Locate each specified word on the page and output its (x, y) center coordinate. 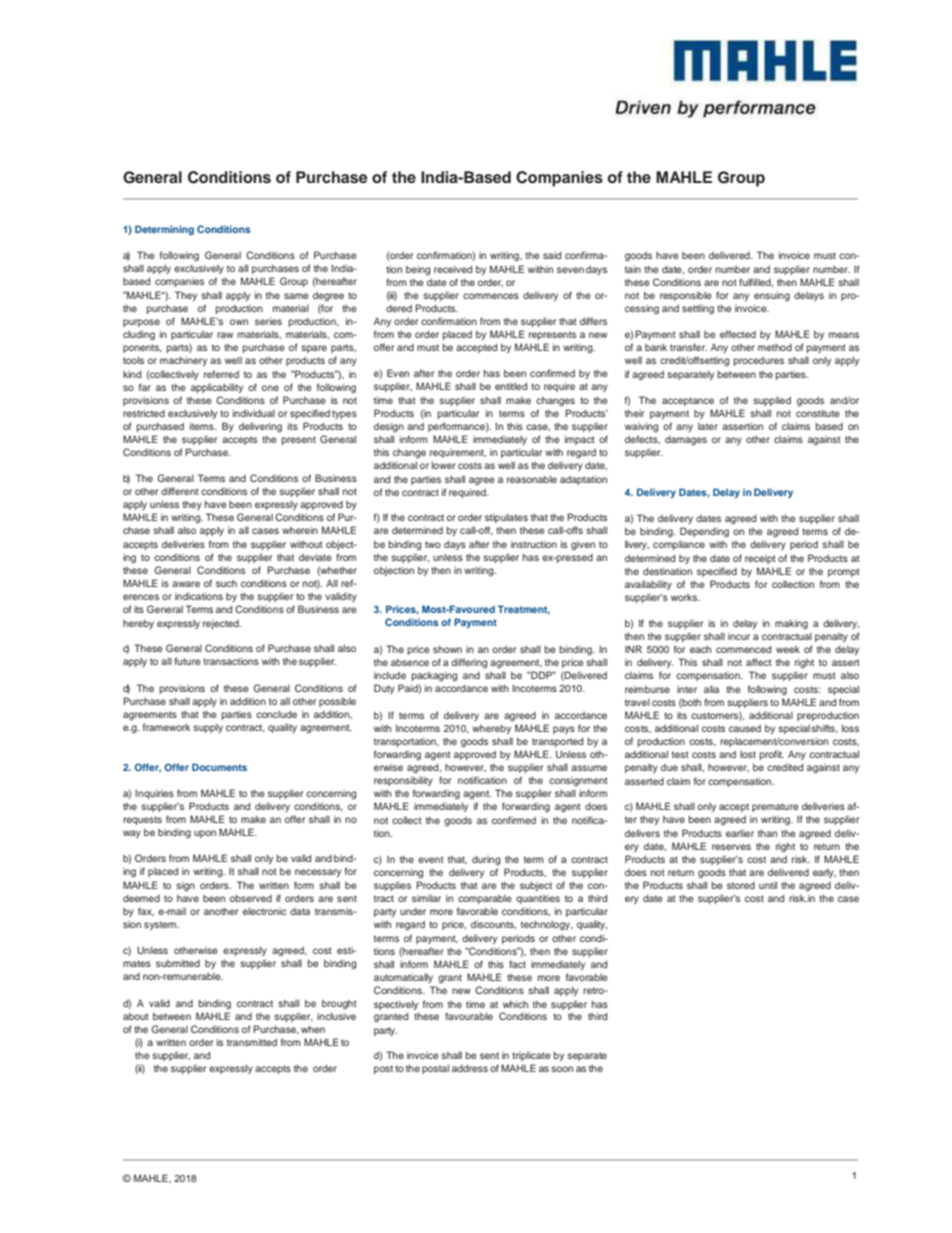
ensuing (772, 296)
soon (562, 1069)
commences (491, 296)
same (296, 296)
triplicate (531, 1056)
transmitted (252, 1042)
